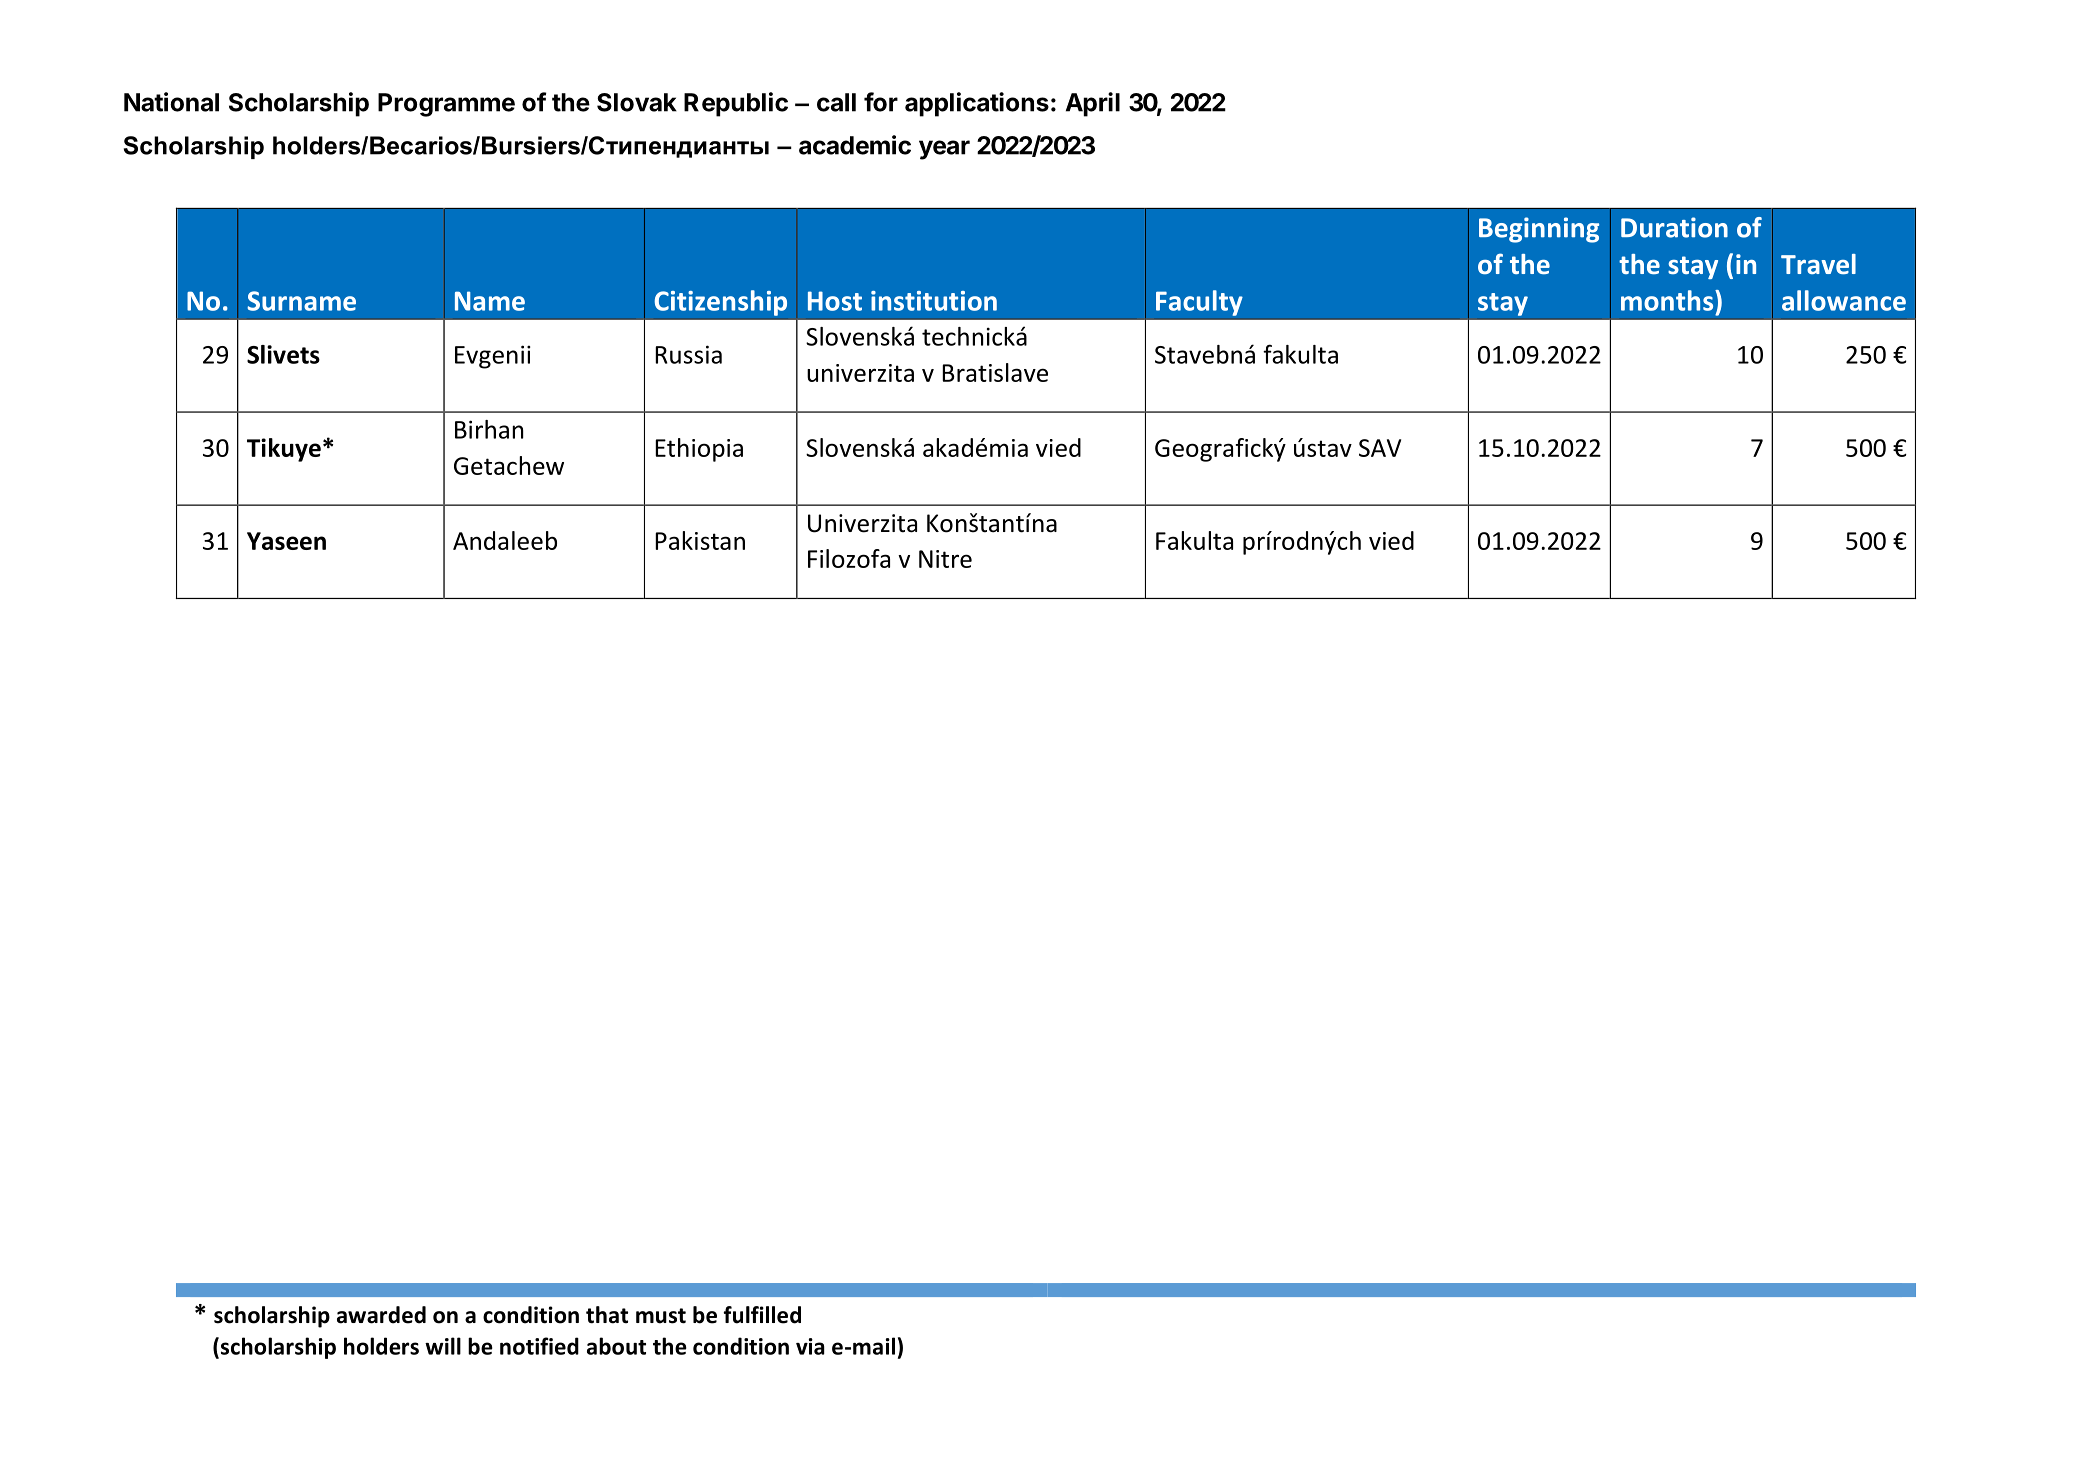 The height and width of the screenshot is (1479, 2092). Describe the element at coordinates (700, 540) in the screenshot. I see `Pakistan` at that location.
